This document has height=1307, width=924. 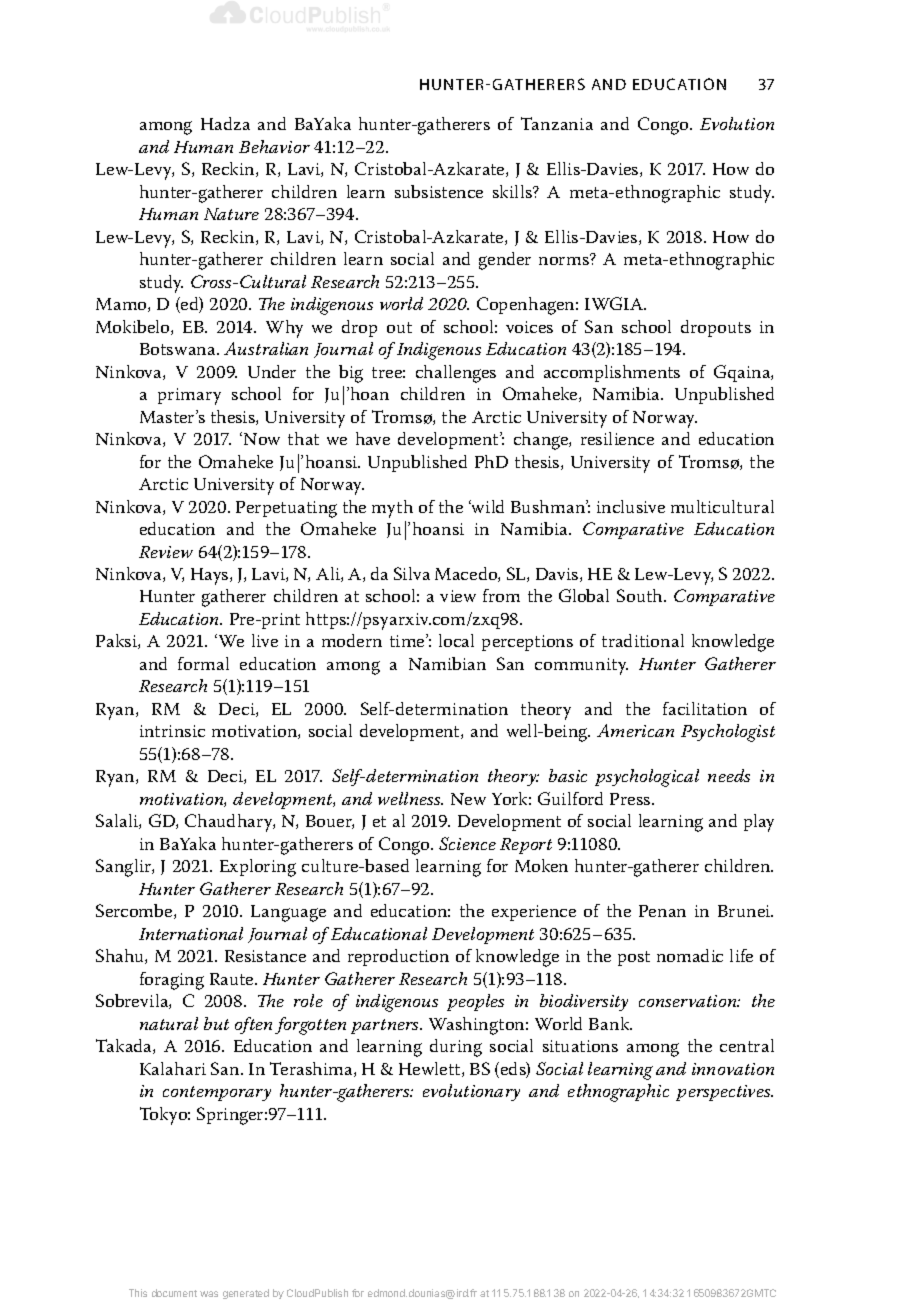 What do you see at coordinates (439, 191) in the document?
I see `subsistence` at bounding box center [439, 191].
